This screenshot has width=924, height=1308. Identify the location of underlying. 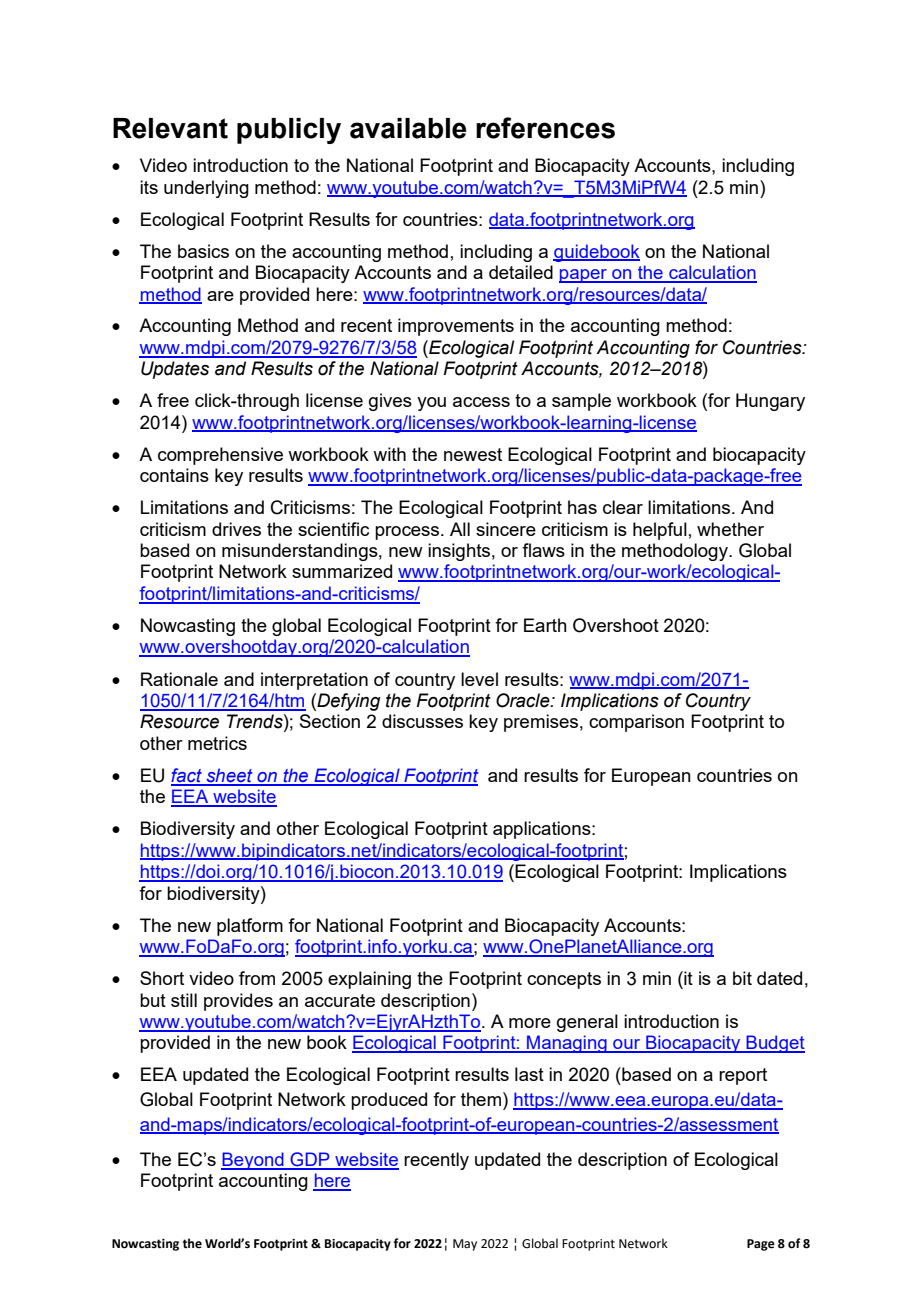
(206, 189).
